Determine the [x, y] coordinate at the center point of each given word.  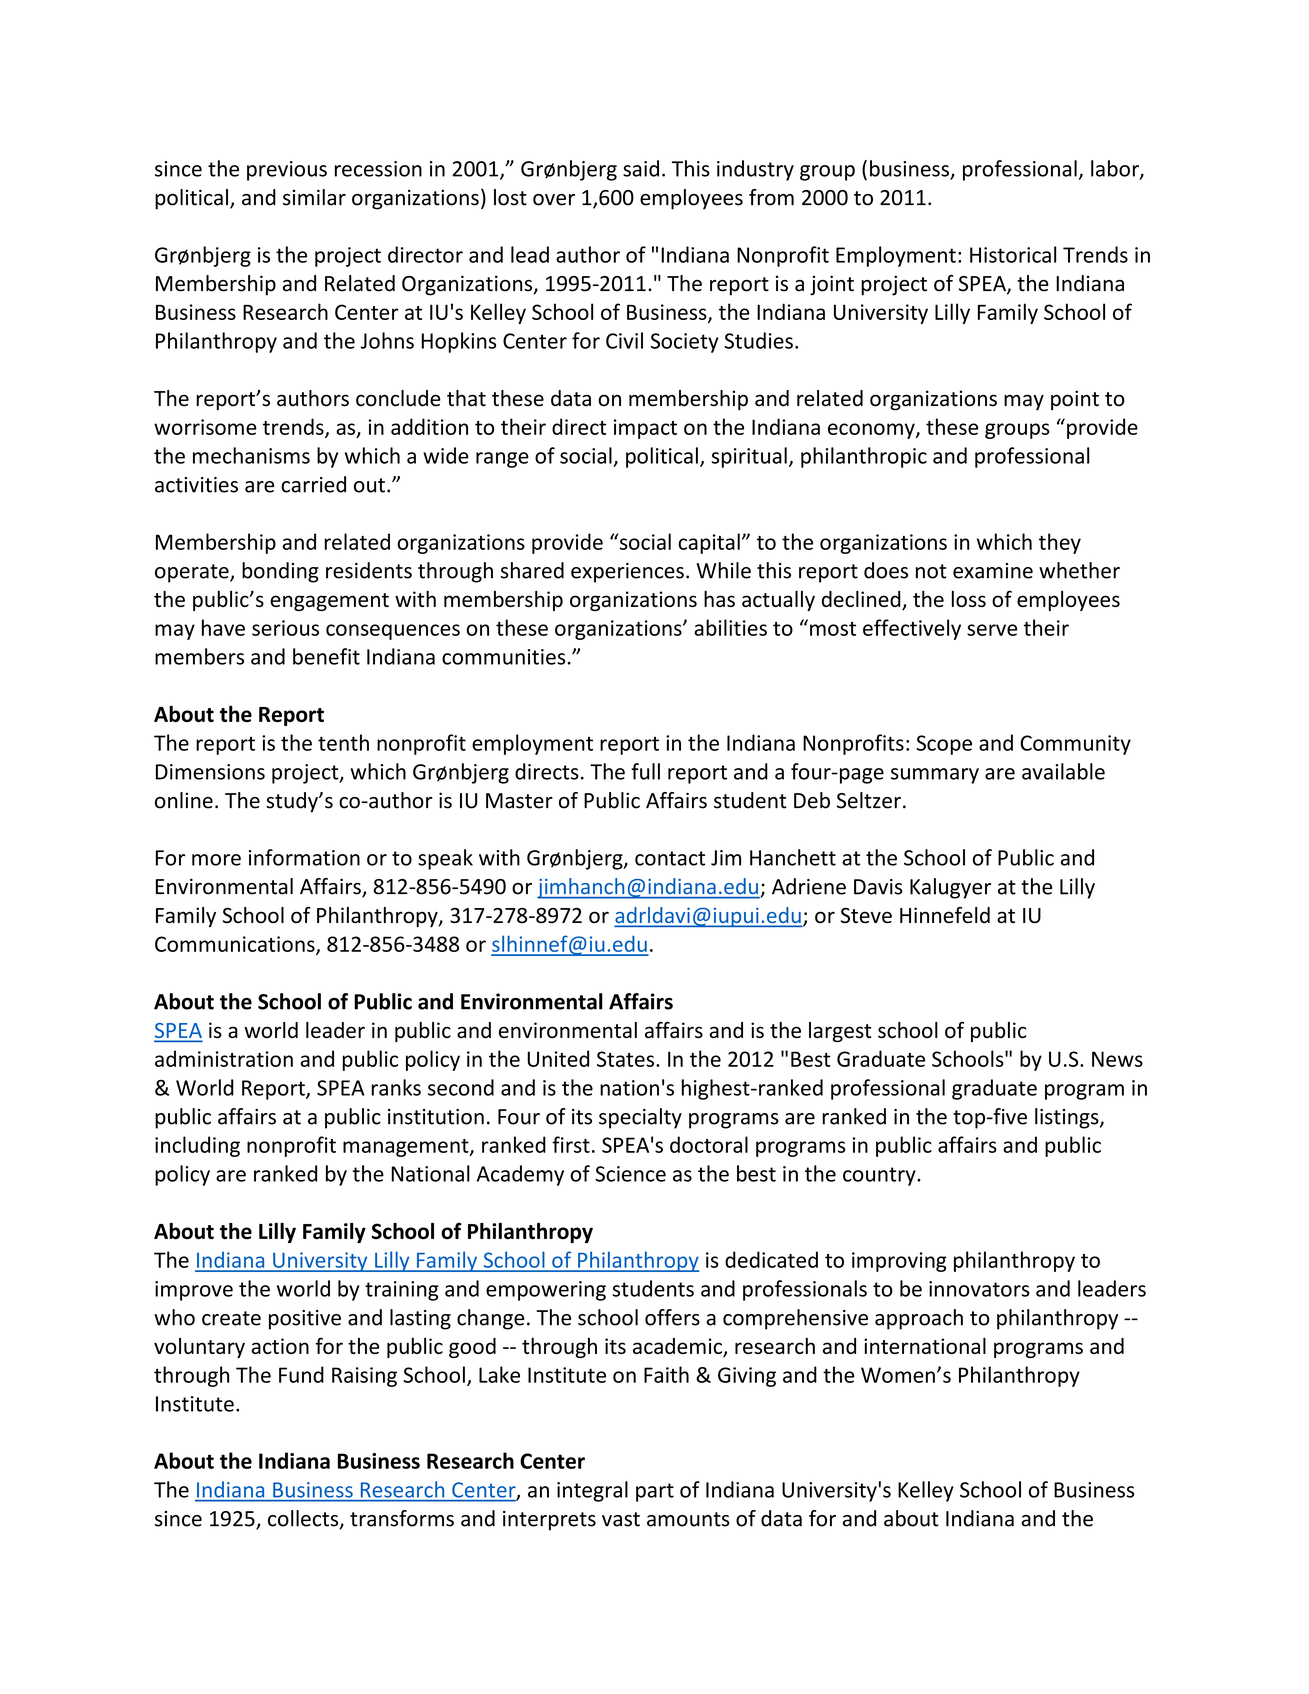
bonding [280, 572]
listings [1068, 1118]
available [1063, 771]
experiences [627, 573]
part [655, 1492]
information [304, 857]
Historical [1013, 254]
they [1060, 543]
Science [630, 1174]
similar [314, 197]
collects [304, 1519]
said [641, 168]
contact [670, 858]
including [197, 1146]
